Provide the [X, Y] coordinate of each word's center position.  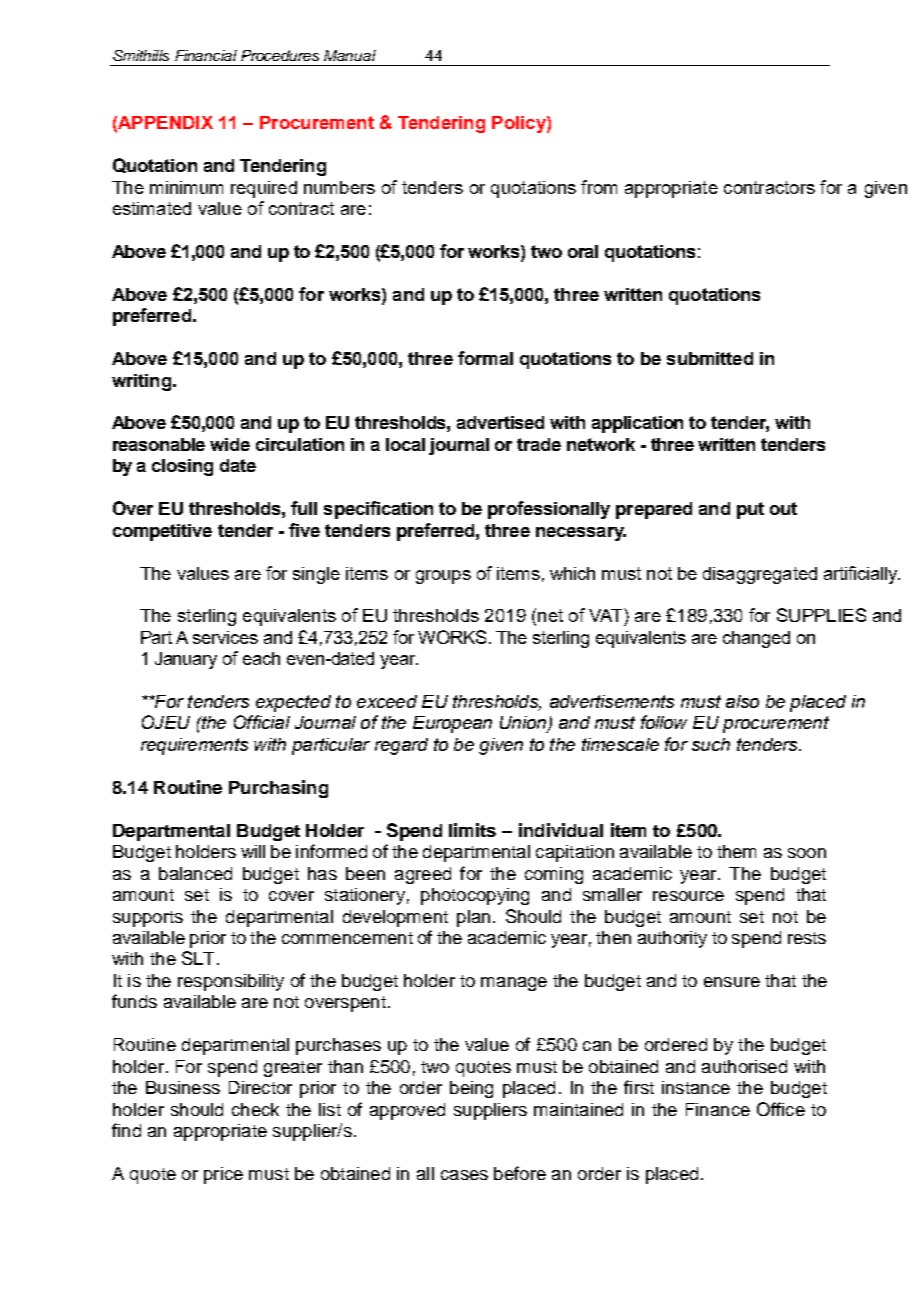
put [750, 510]
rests [807, 938]
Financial [206, 55]
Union [524, 724]
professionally [549, 510]
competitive [162, 532]
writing [141, 382]
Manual [350, 55]
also [742, 701]
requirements [194, 746]
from [599, 187]
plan [473, 918]
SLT [198, 958]
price [223, 1175]
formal [485, 358]
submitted [710, 358]
